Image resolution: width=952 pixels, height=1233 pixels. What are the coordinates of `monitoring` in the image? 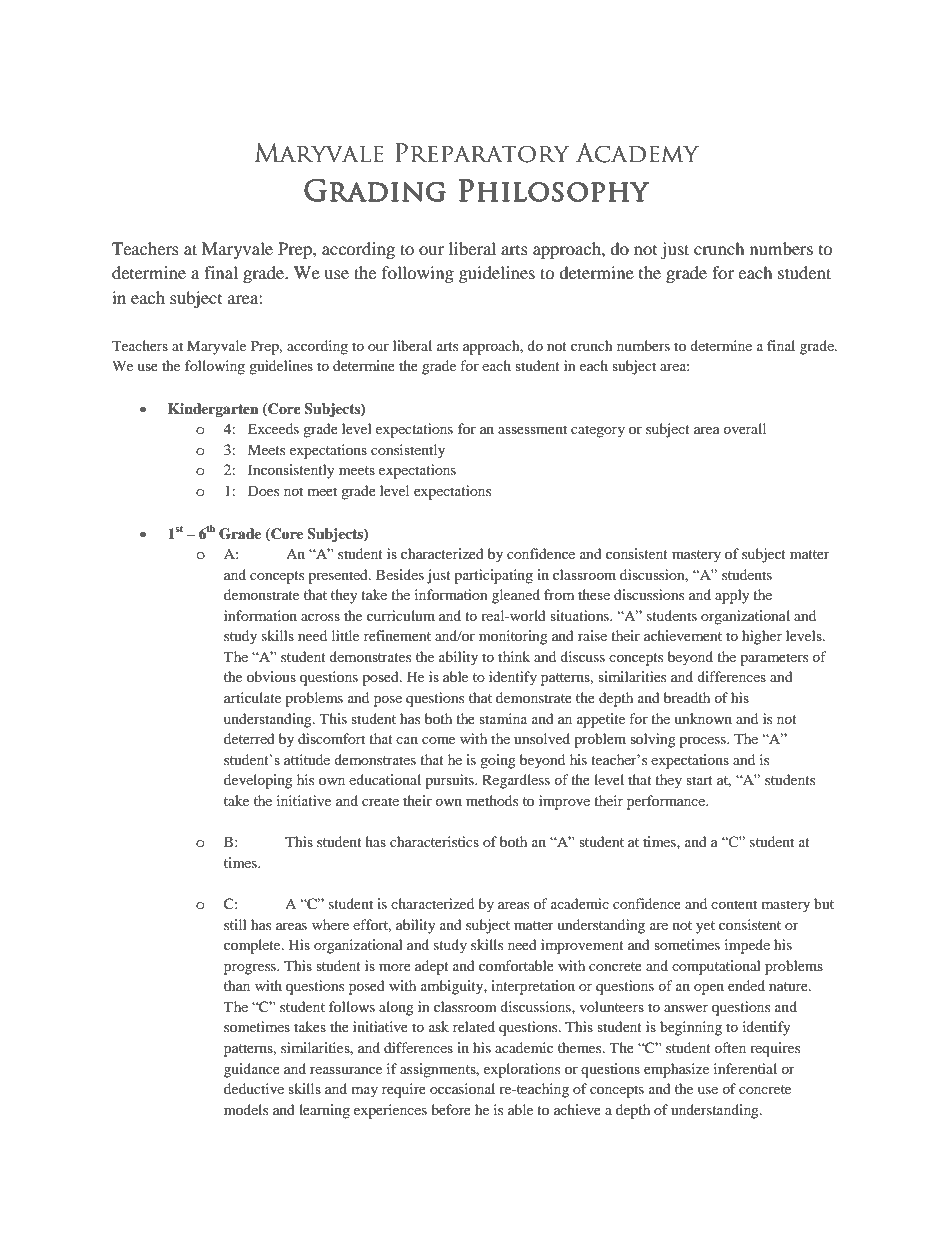 It's located at (513, 637).
